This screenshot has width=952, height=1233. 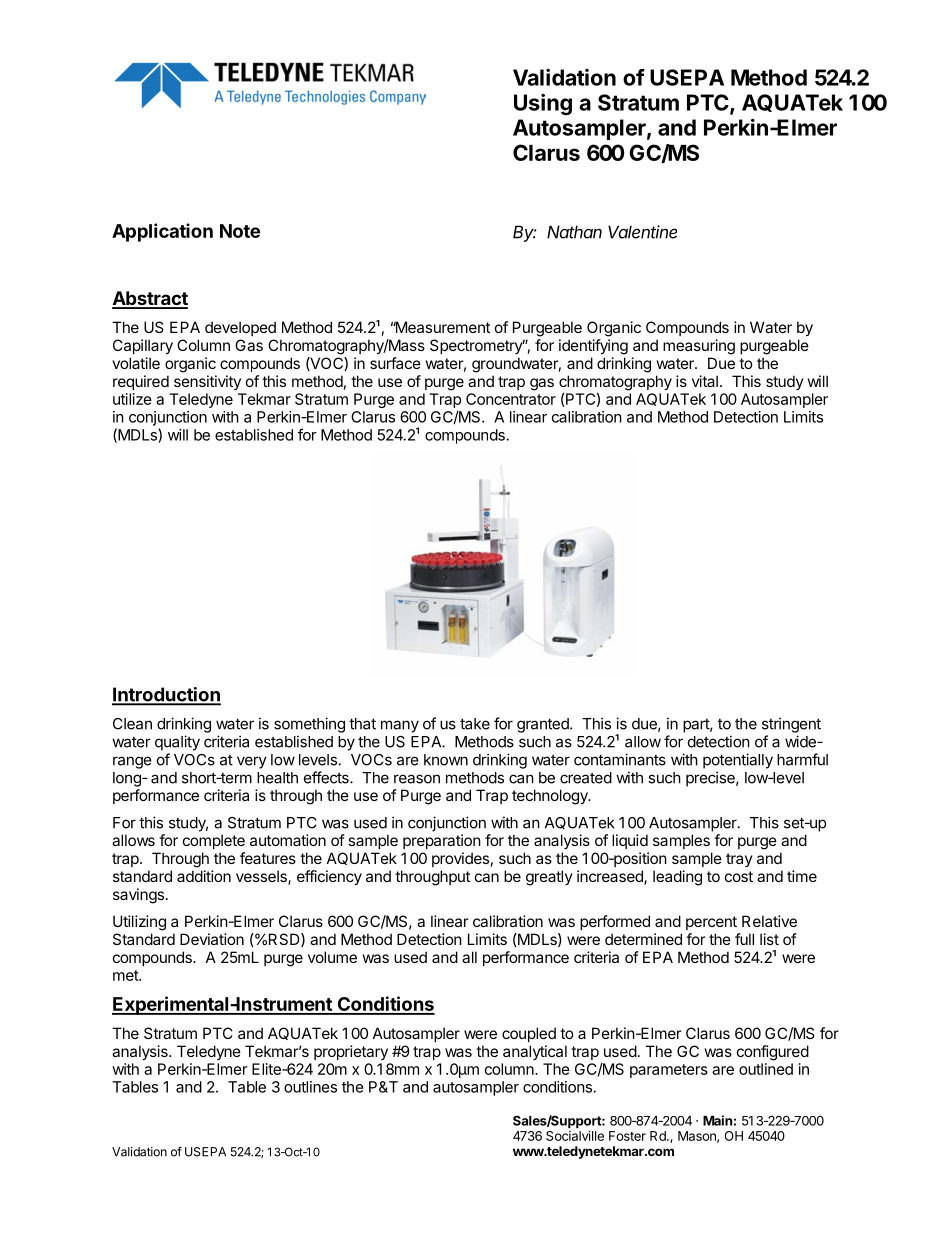 I want to click on Using, so click(x=543, y=104).
